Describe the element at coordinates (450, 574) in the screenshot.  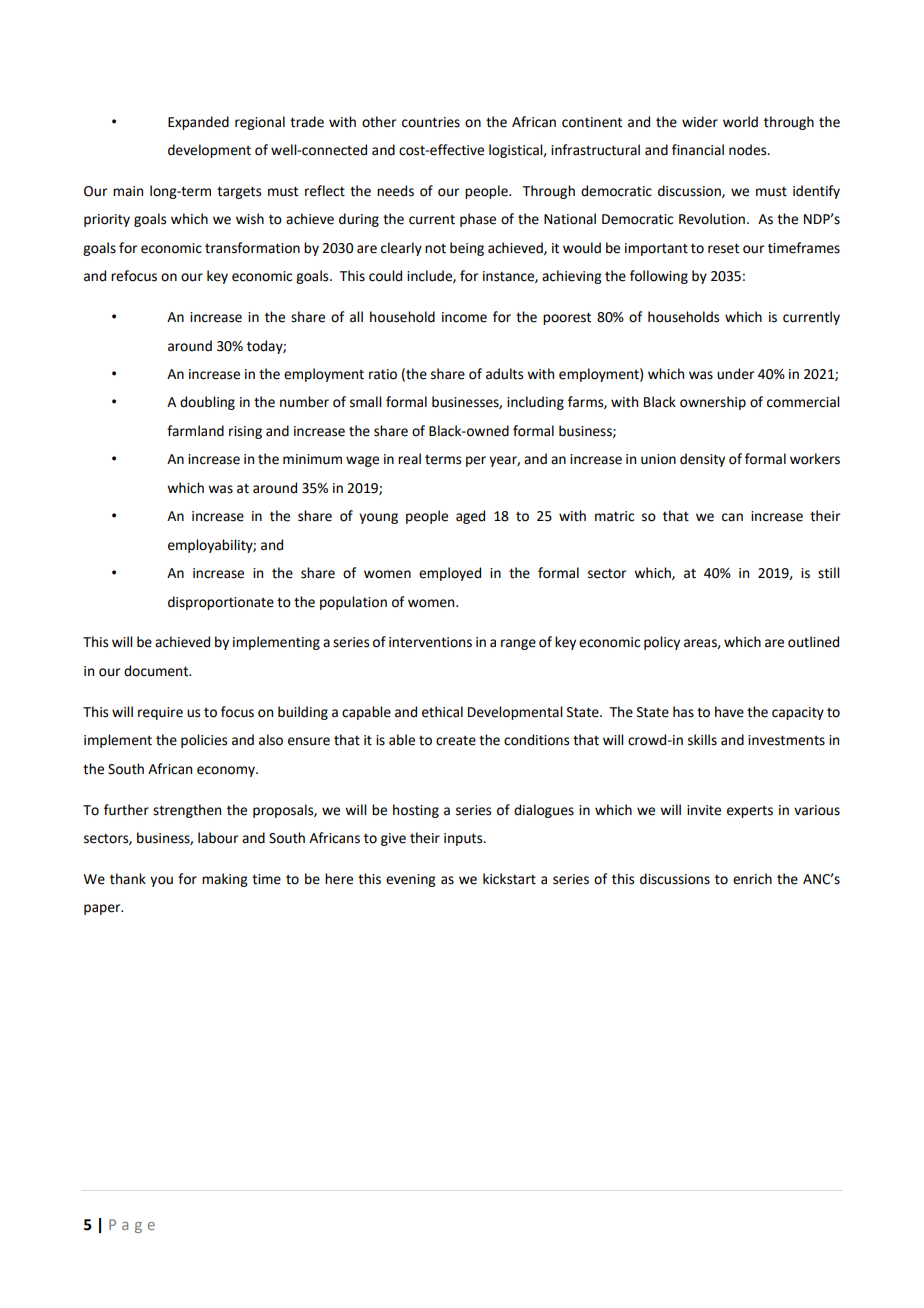
I see `employed` at that location.
